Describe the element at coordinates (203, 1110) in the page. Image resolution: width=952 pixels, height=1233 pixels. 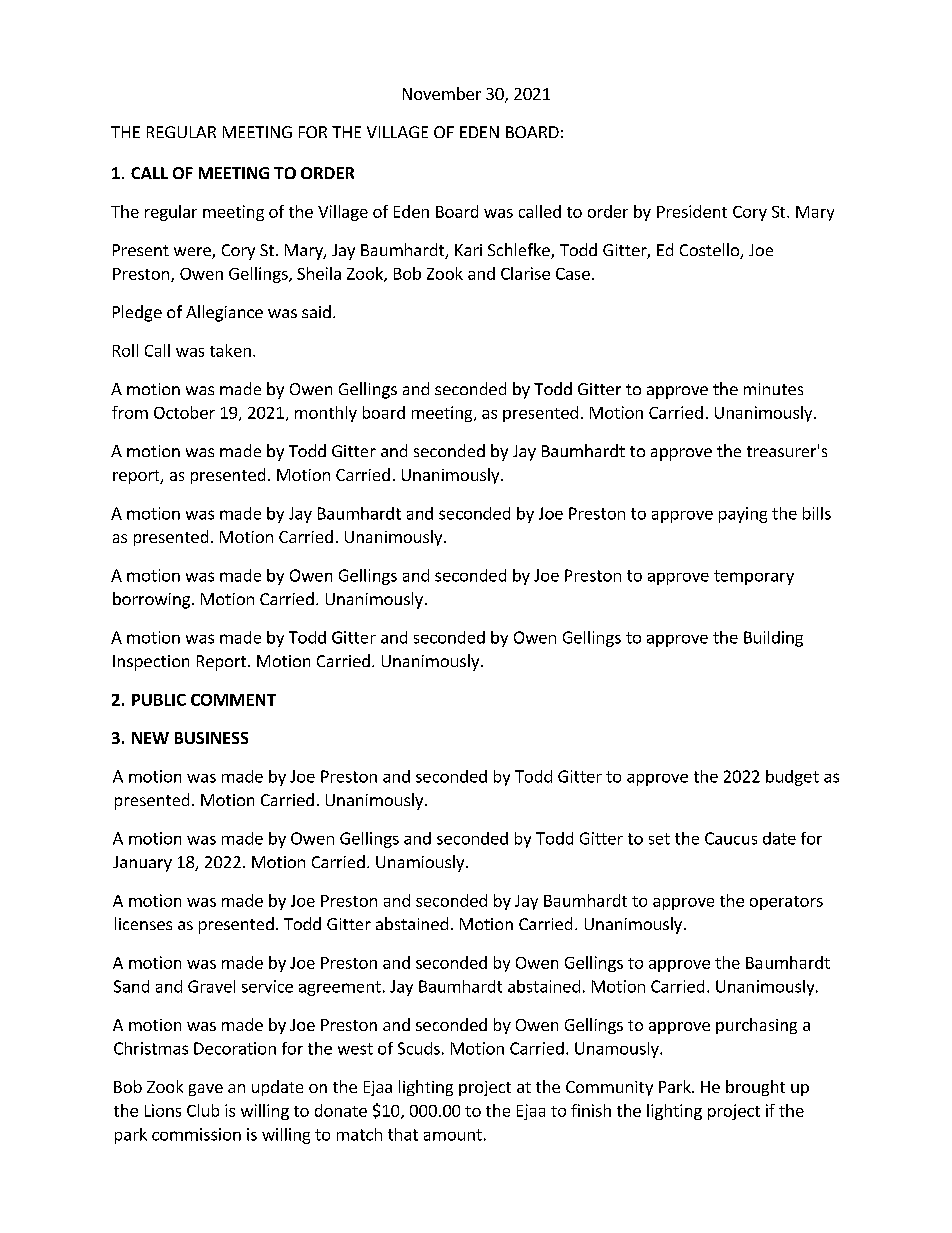
I see `Club` at that location.
